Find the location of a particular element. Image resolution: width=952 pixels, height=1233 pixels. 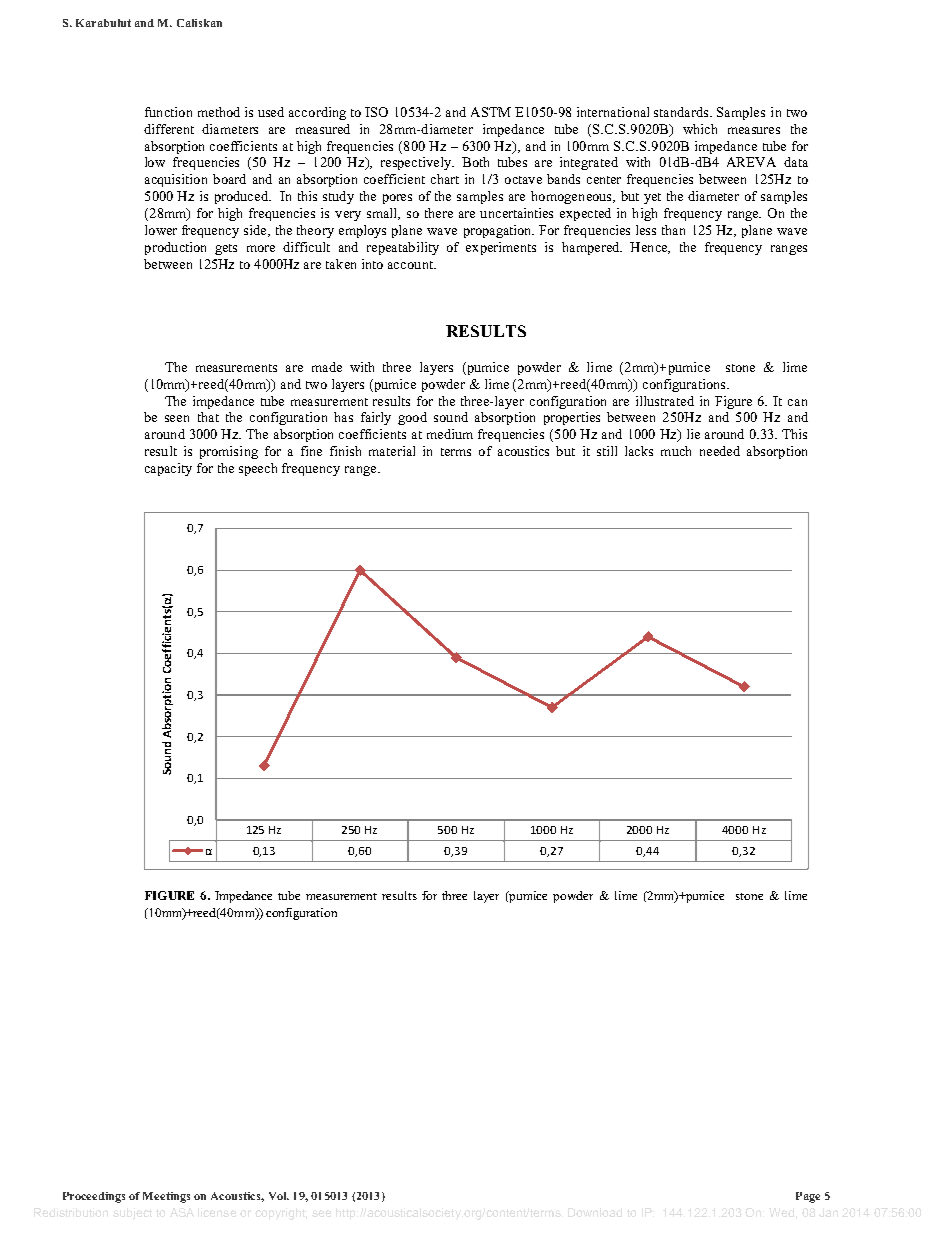

seen is located at coordinates (177, 418).
